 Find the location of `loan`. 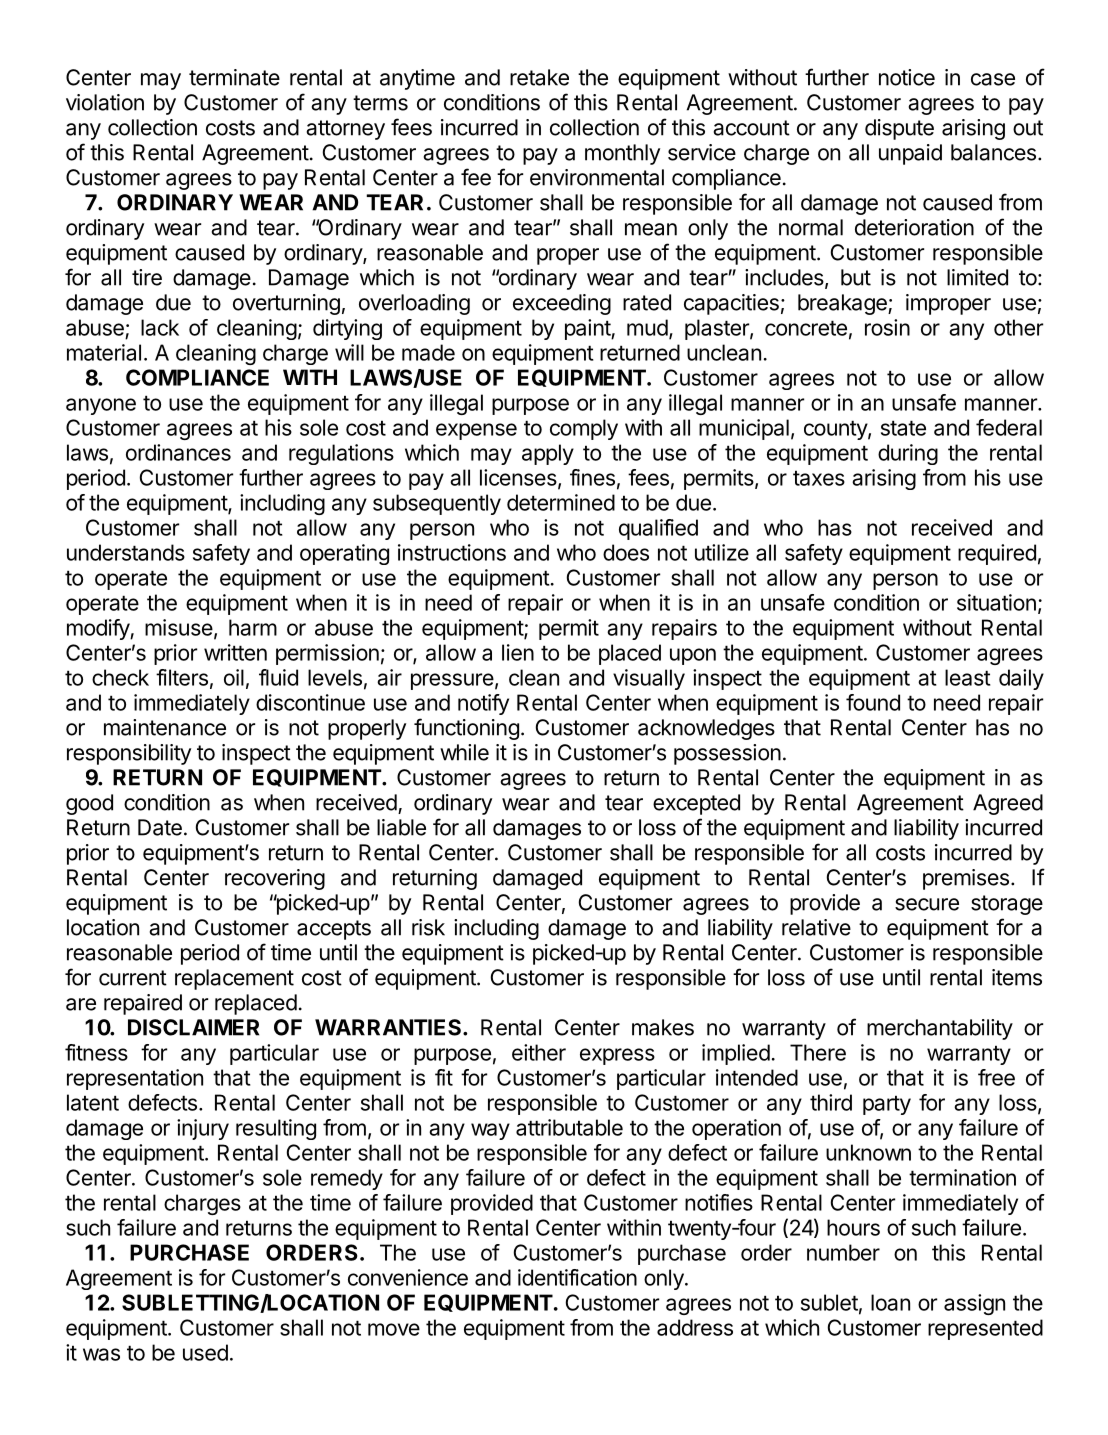

loan is located at coordinates (890, 1302).
